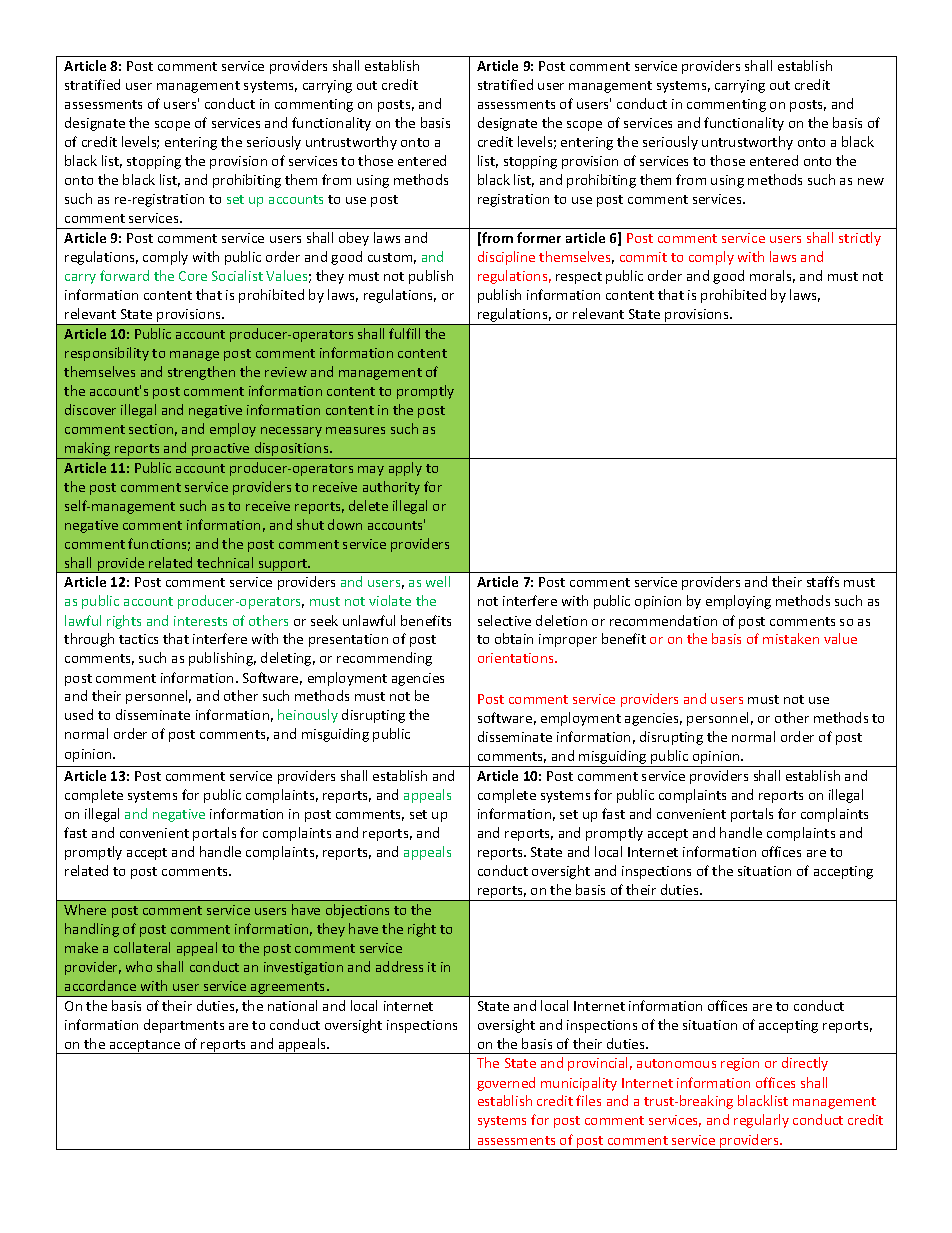 Image resolution: width=952 pixels, height=1233 pixels. What do you see at coordinates (391, 488) in the document?
I see `authority` at bounding box center [391, 488].
